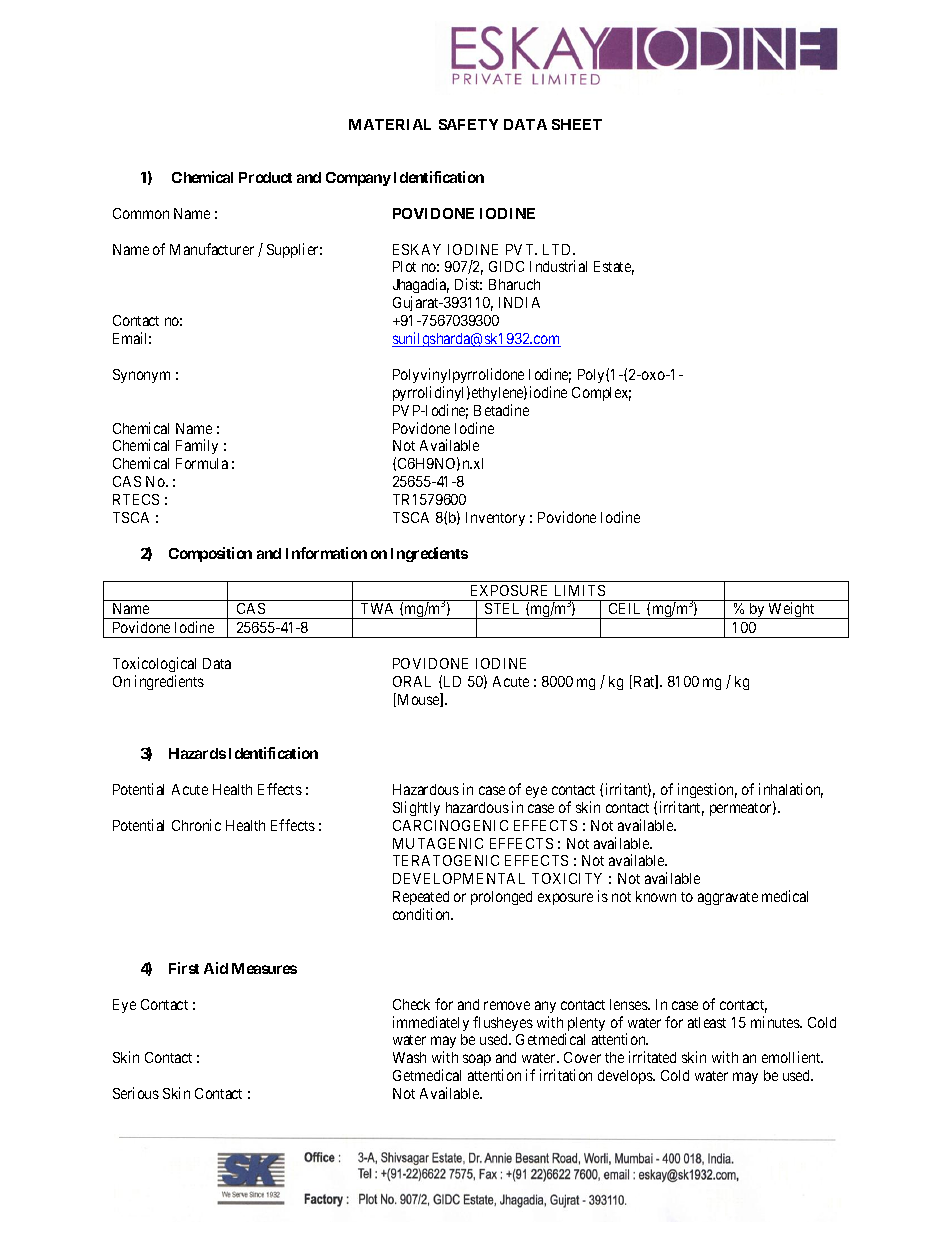  I want to click on Composition, so click(210, 554).
